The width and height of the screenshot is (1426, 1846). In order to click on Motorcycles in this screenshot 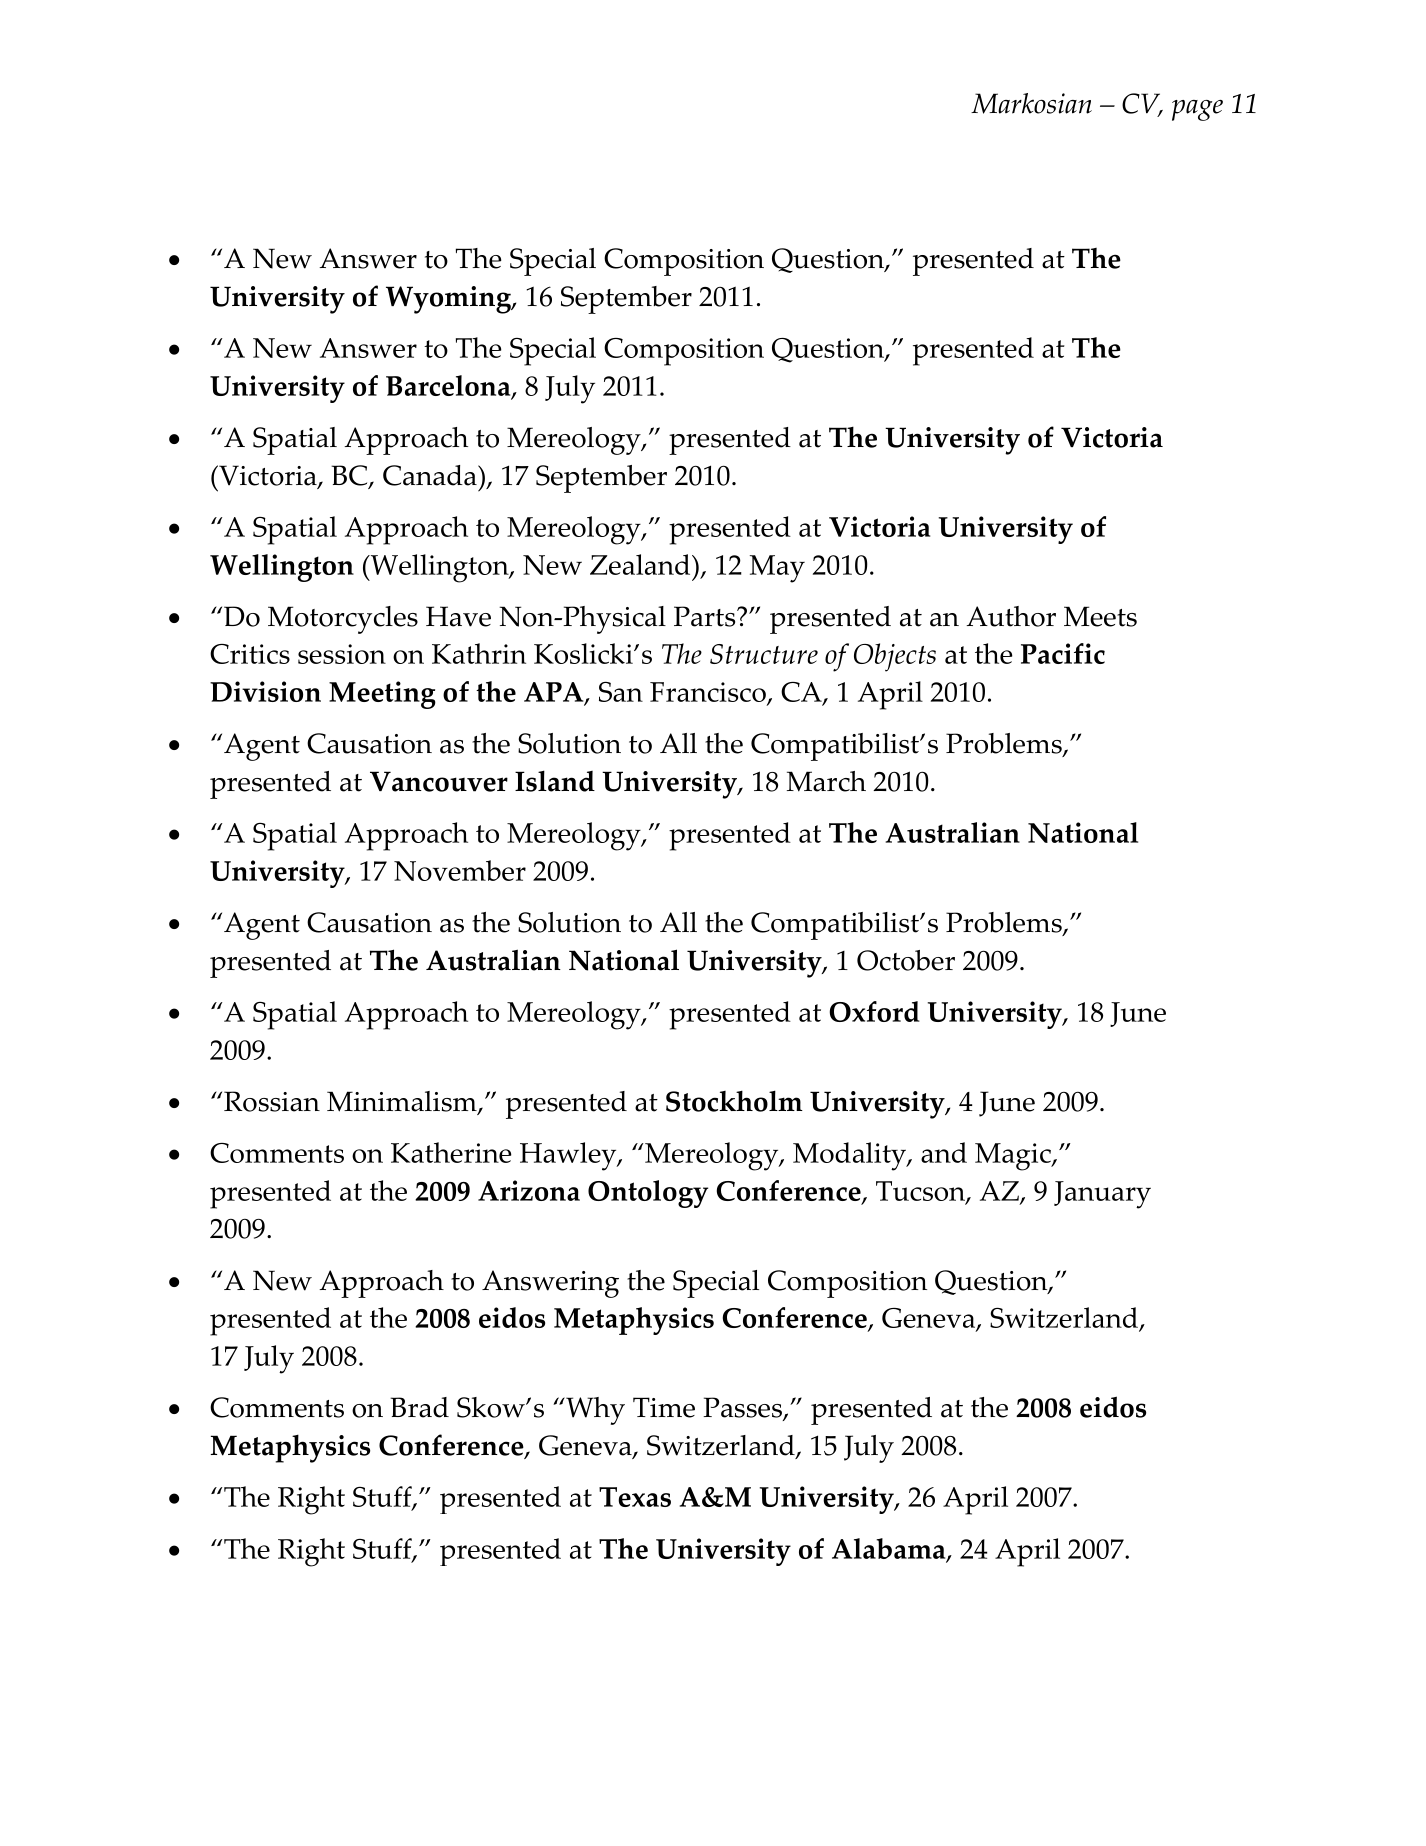, I will do `click(343, 620)`.
